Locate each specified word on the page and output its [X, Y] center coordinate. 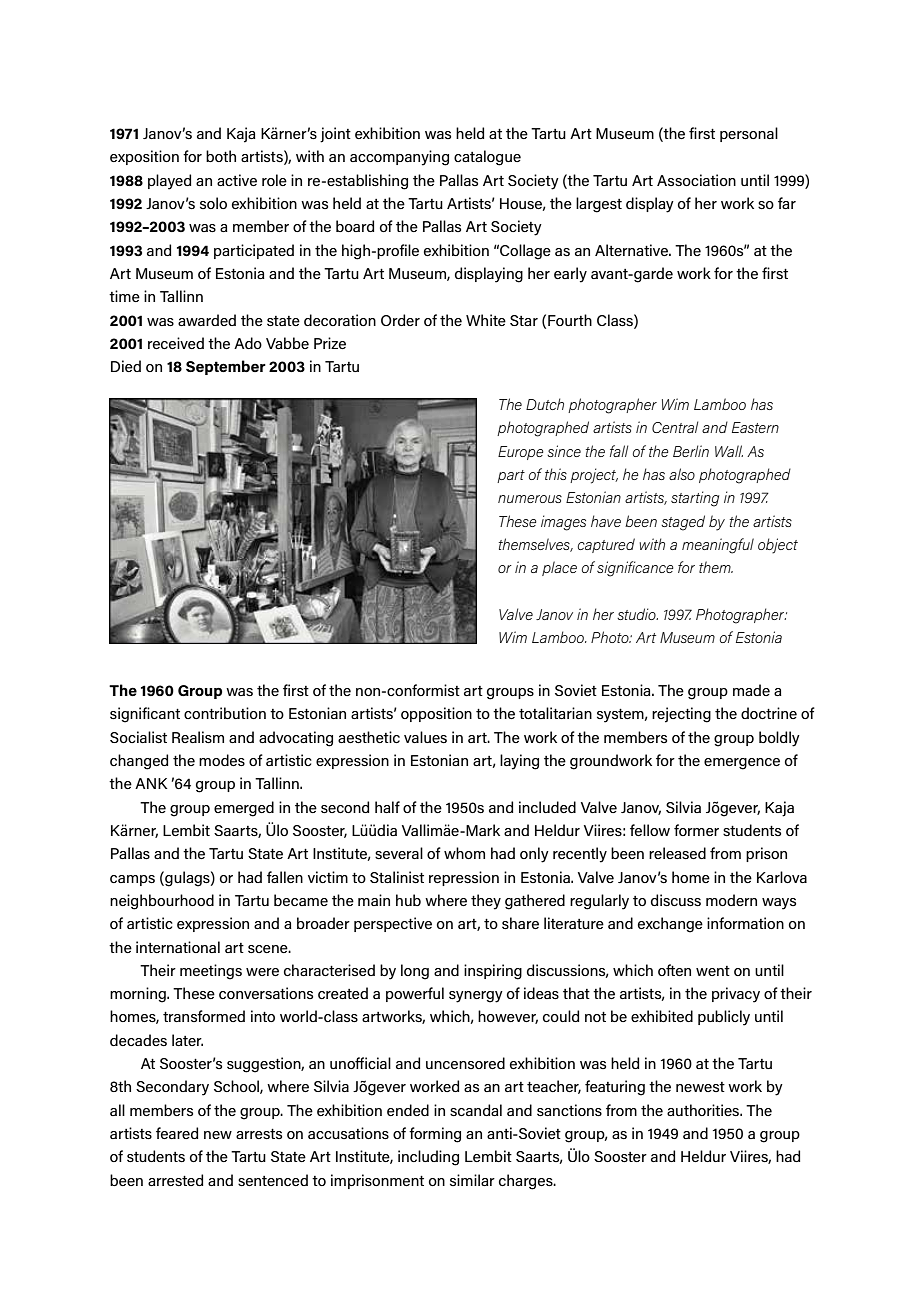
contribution [225, 713]
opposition [436, 714]
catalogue [487, 158]
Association [696, 180]
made [751, 690]
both [221, 156]
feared [177, 1133]
